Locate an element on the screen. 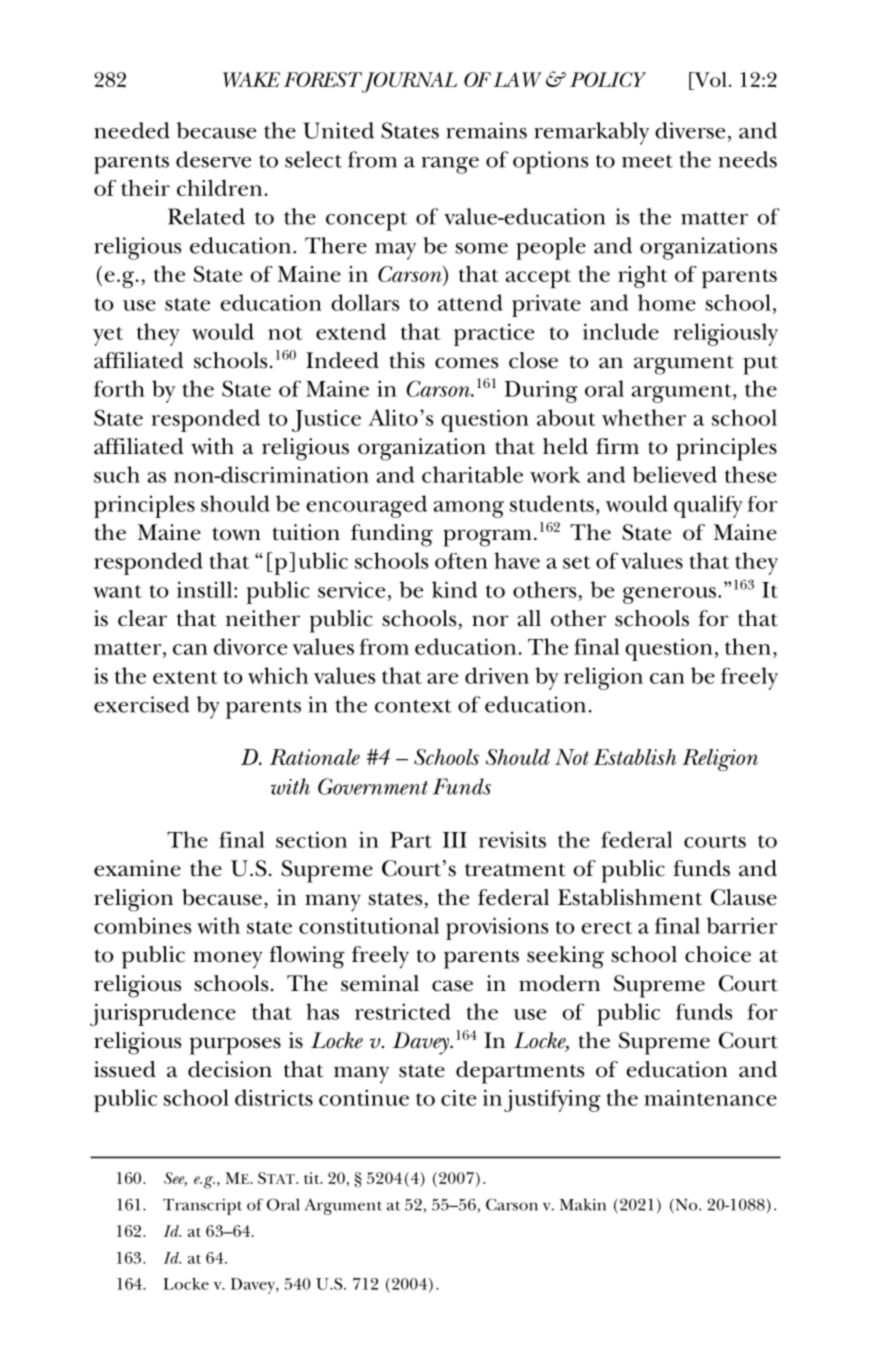 This screenshot has width=870, height=1372. Transcript is located at coordinates (202, 1206).
